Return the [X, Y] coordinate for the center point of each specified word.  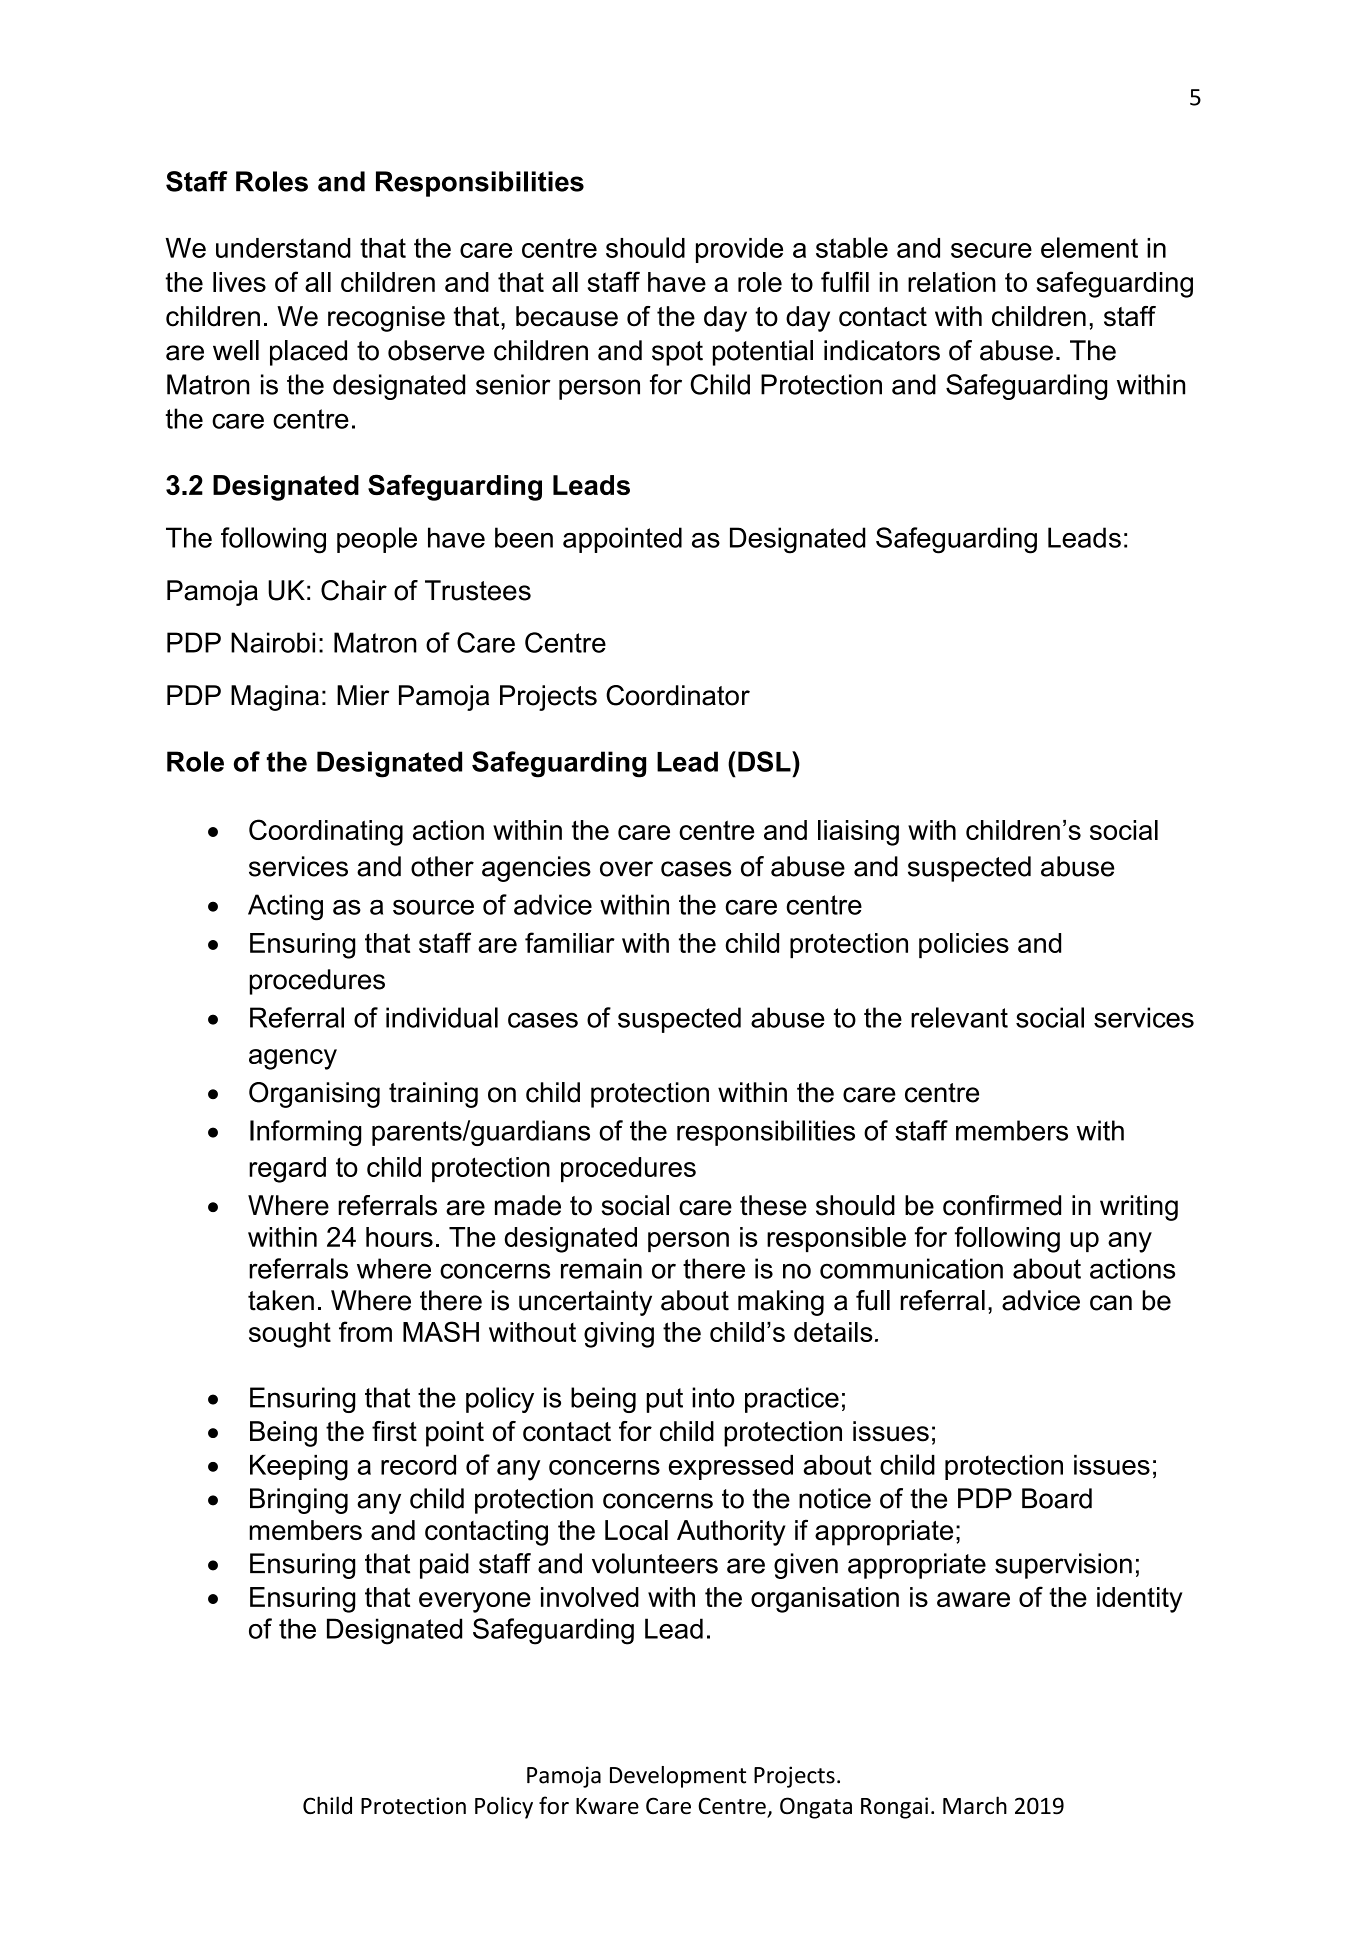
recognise [386, 319]
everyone [475, 1602]
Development [678, 1777]
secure [991, 250]
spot [677, 353]
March [975, 1805]
